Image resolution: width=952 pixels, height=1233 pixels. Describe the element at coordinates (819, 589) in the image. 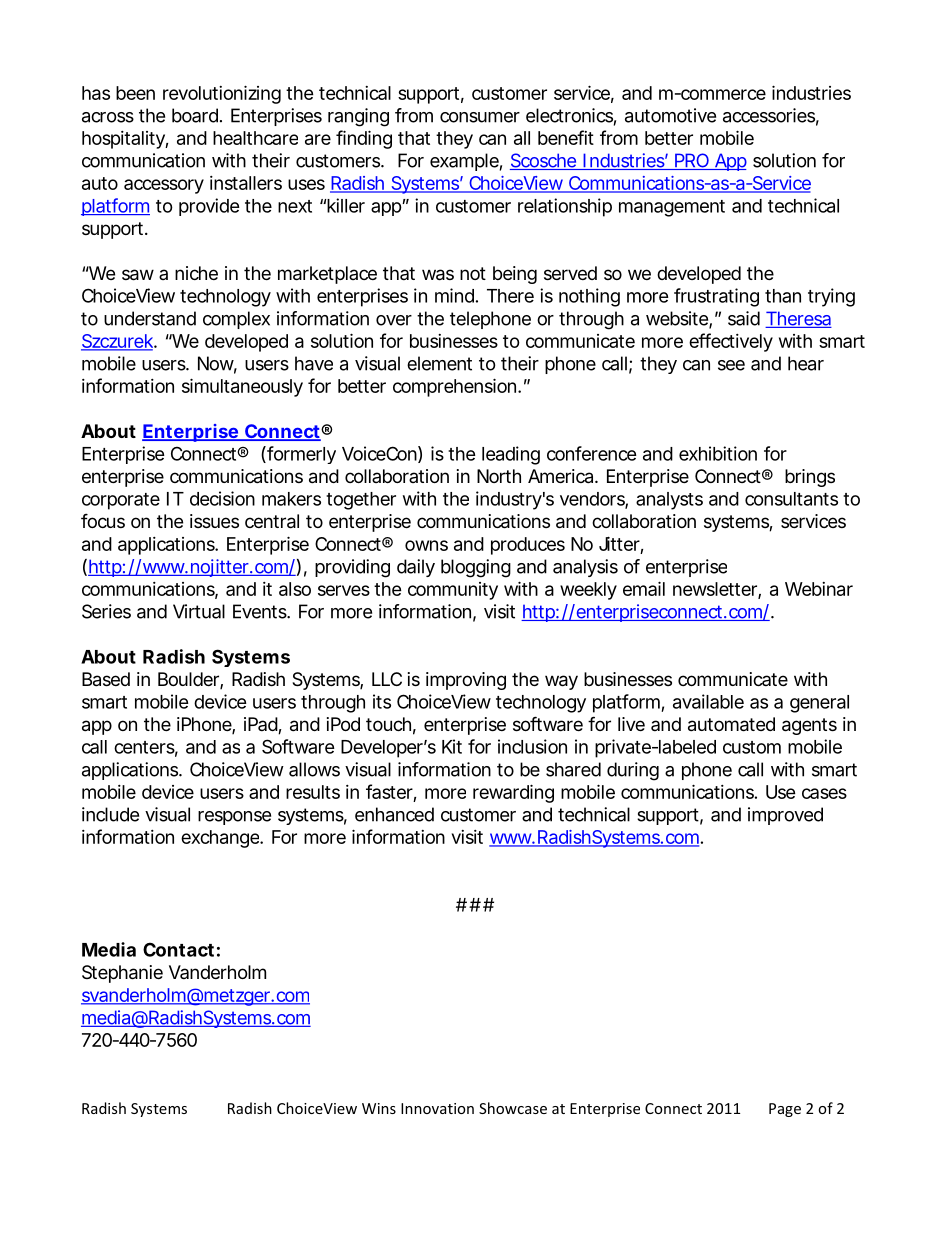

I see `Webinar` at that location.
